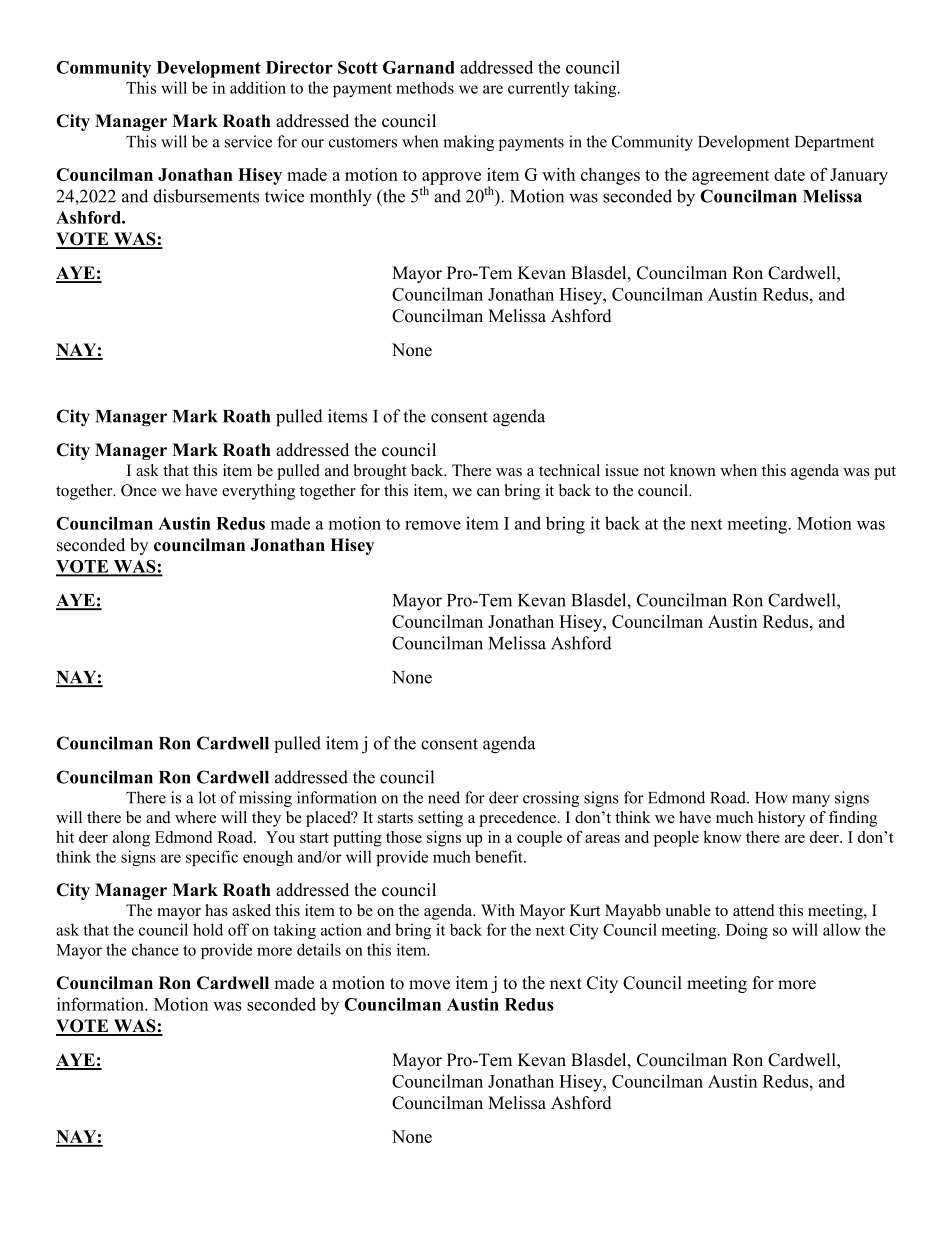 The height and width of the screenshot is (1233, 952). What do you see at coordinates (425, 88) in the screenshot?
I see `methods` at bounding box center [425, 88].
